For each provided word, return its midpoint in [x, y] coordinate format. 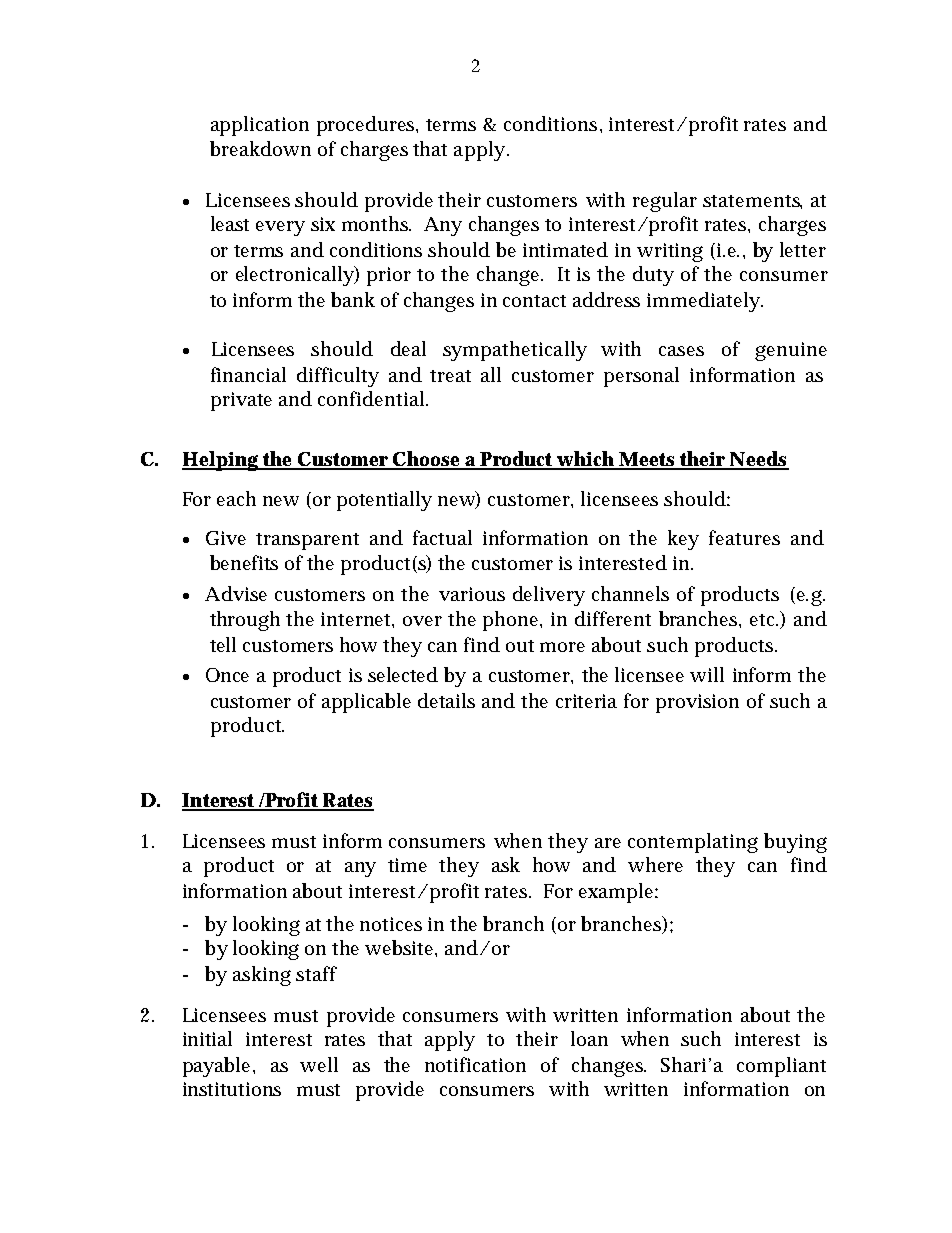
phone [512, 621]
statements [752, 202]
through [245, 621]
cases [681, 351]
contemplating [693, 843]
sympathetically [515, 351]
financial [248, 374]
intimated [565, 249]
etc [764, 620]
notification [475, 1064]
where [655, 864]
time [407, 865]
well [319, 1064]
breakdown [260, 148]
